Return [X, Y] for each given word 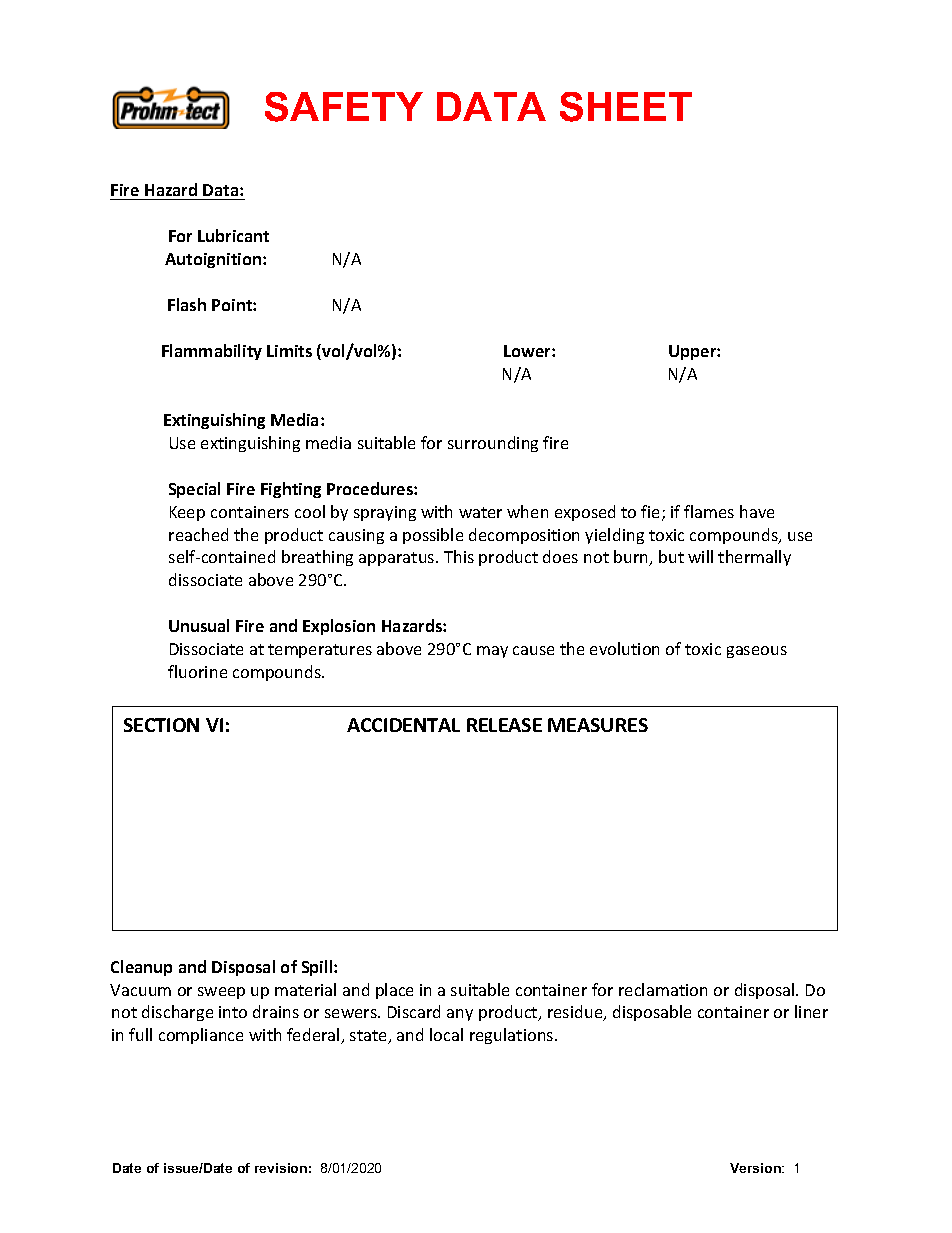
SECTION [161, 725]
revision [281, 1168]
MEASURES [598, 725]
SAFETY [344, 107]
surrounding [493, 444]
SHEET [626, 107]
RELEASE [504, 725]
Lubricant [233, 235]
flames [709, 511]
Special [194, 490]
